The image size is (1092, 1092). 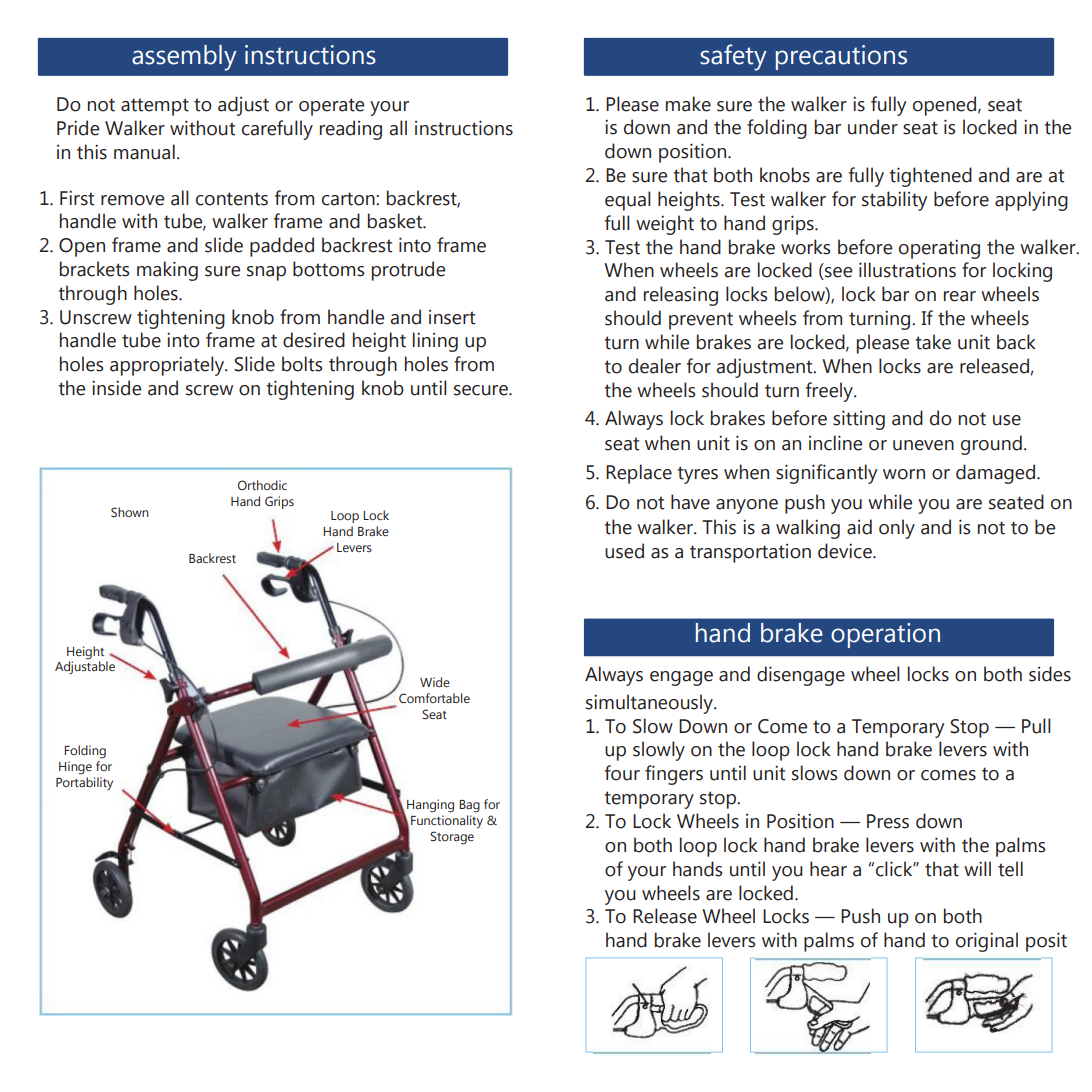 What do you see at coordinates (688, 104) in the screenshot?
I see `make` at bounding box center [688, 104].
